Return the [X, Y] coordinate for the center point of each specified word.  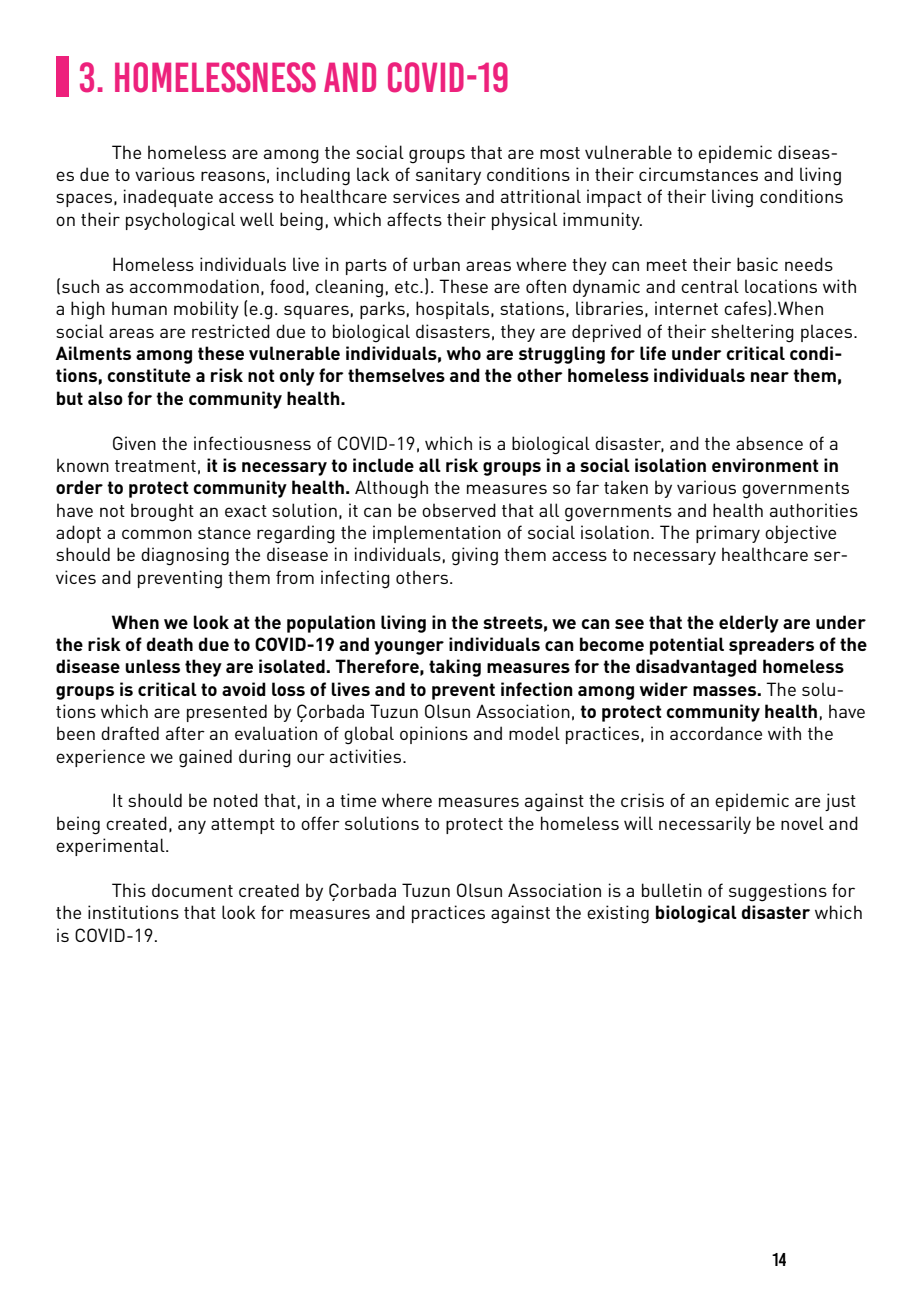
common [157, 534]
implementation [437, 534]
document [192, 890]
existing [618, 914]
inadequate [168, 198]
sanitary [448, 176]
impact [614, 198]
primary [728, 534]
